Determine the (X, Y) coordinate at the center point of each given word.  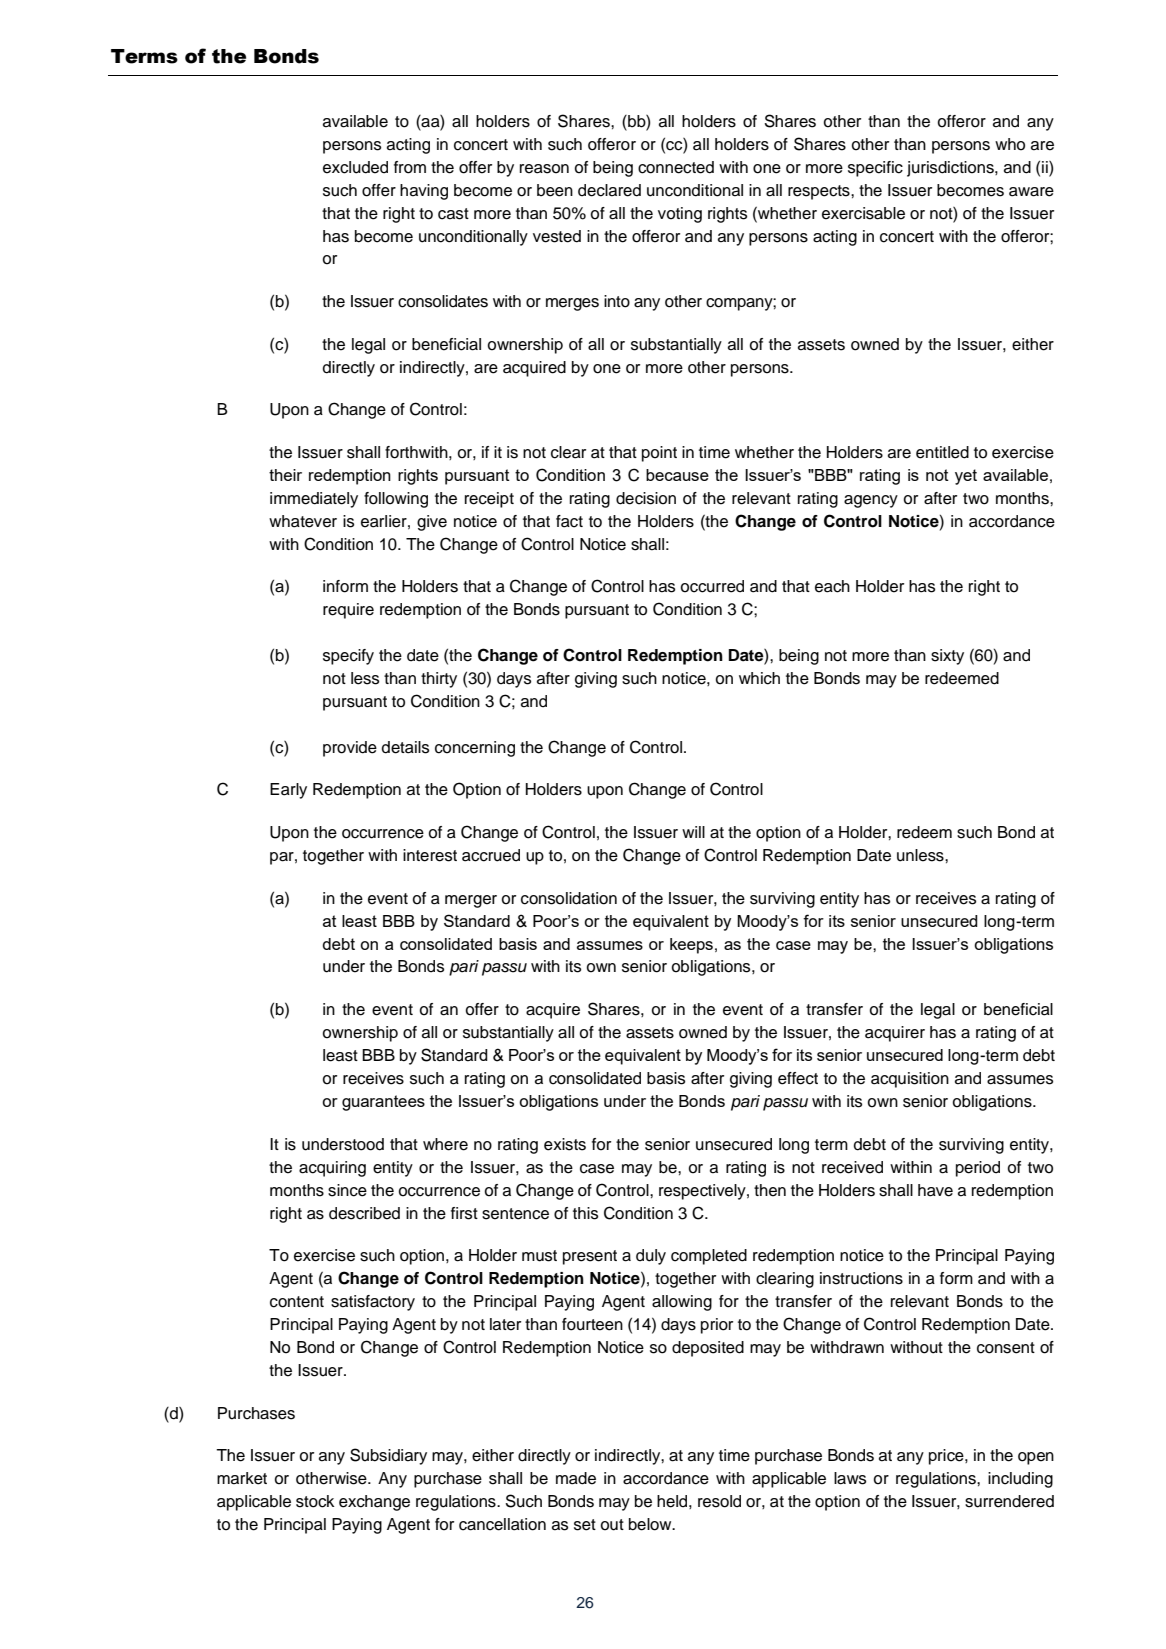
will (693, 832)
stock (315, 1501)
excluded (355, 167)
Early (288, 791)
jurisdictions (951, 169)
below (651, 1524)
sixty (947, 657)
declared (609, 190)
